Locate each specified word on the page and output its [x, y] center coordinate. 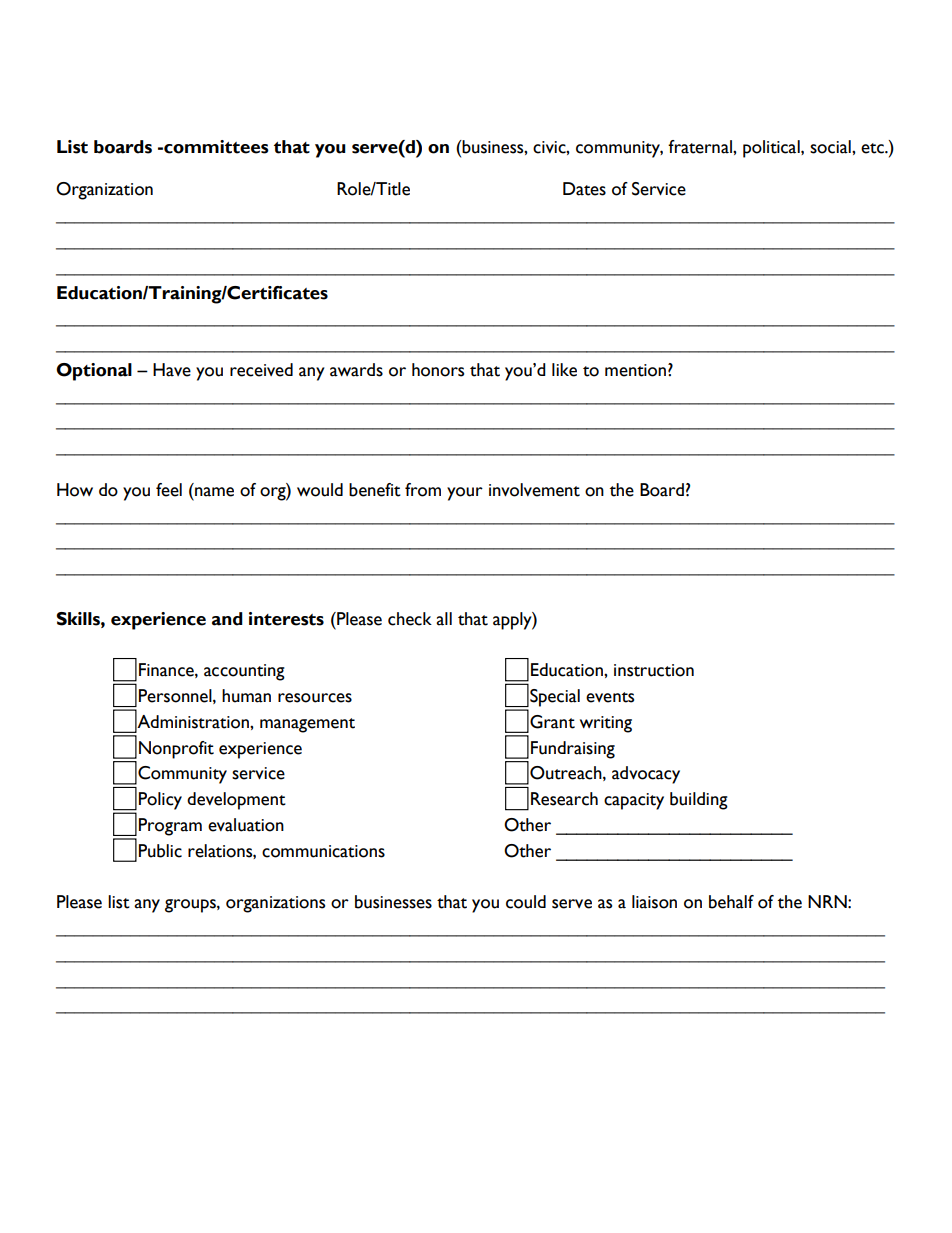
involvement [534, 490]
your [465, 494]
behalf [731, 902]
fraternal [701, 147]
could [526, 902]
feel [169, 490]
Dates [584, 189]
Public [160, 851]
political [772, 149]
